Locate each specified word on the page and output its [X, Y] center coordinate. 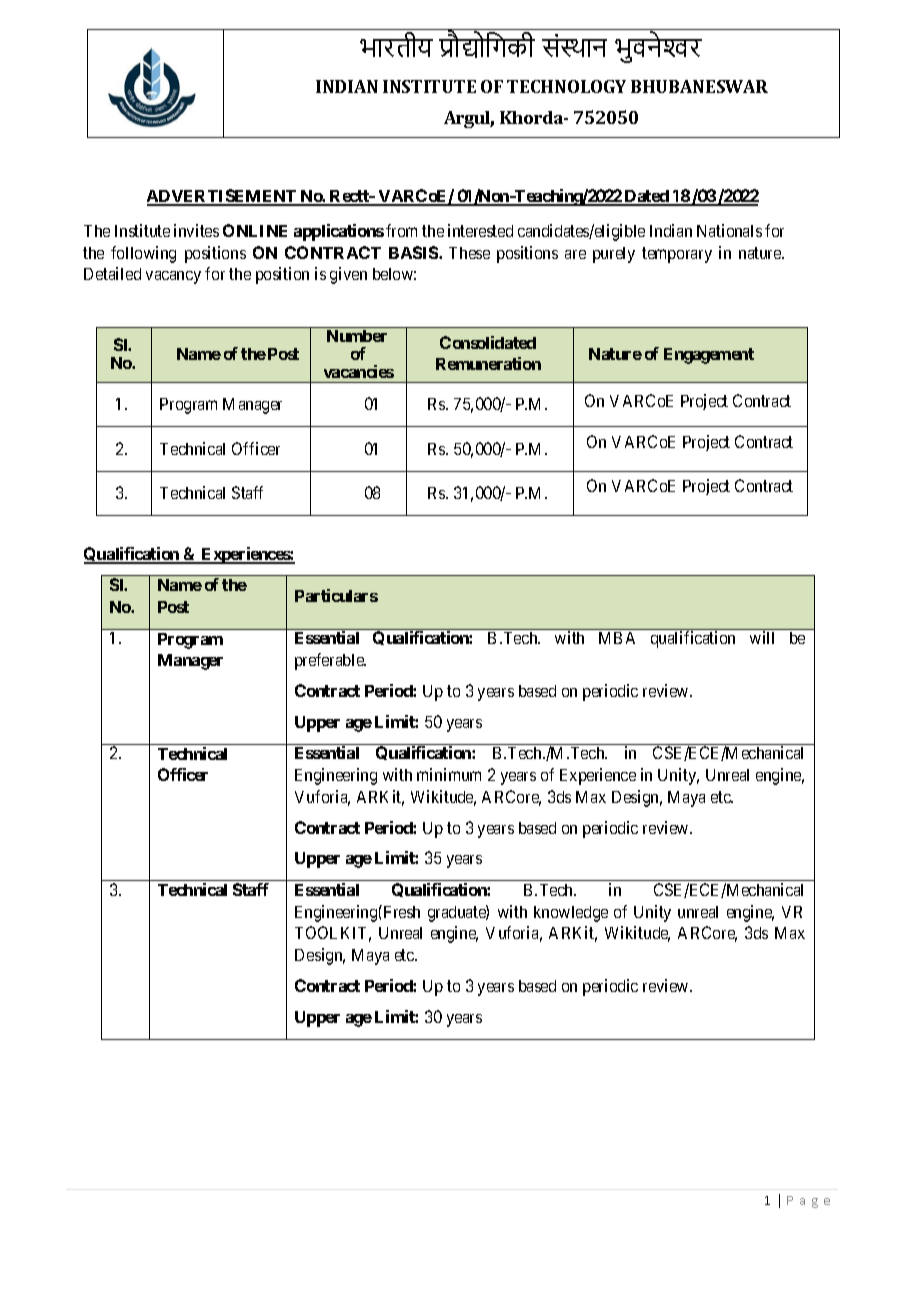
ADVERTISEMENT [223, 197]
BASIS [414, 252]
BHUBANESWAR [699, 86]
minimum [449, 774]
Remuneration [488, 363]
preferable [330, 661]
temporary [677, 255]
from [401, 230]
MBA [617, 638]
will [762, 637]
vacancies [359, 371]
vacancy [173, 277]
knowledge [571, 914]
